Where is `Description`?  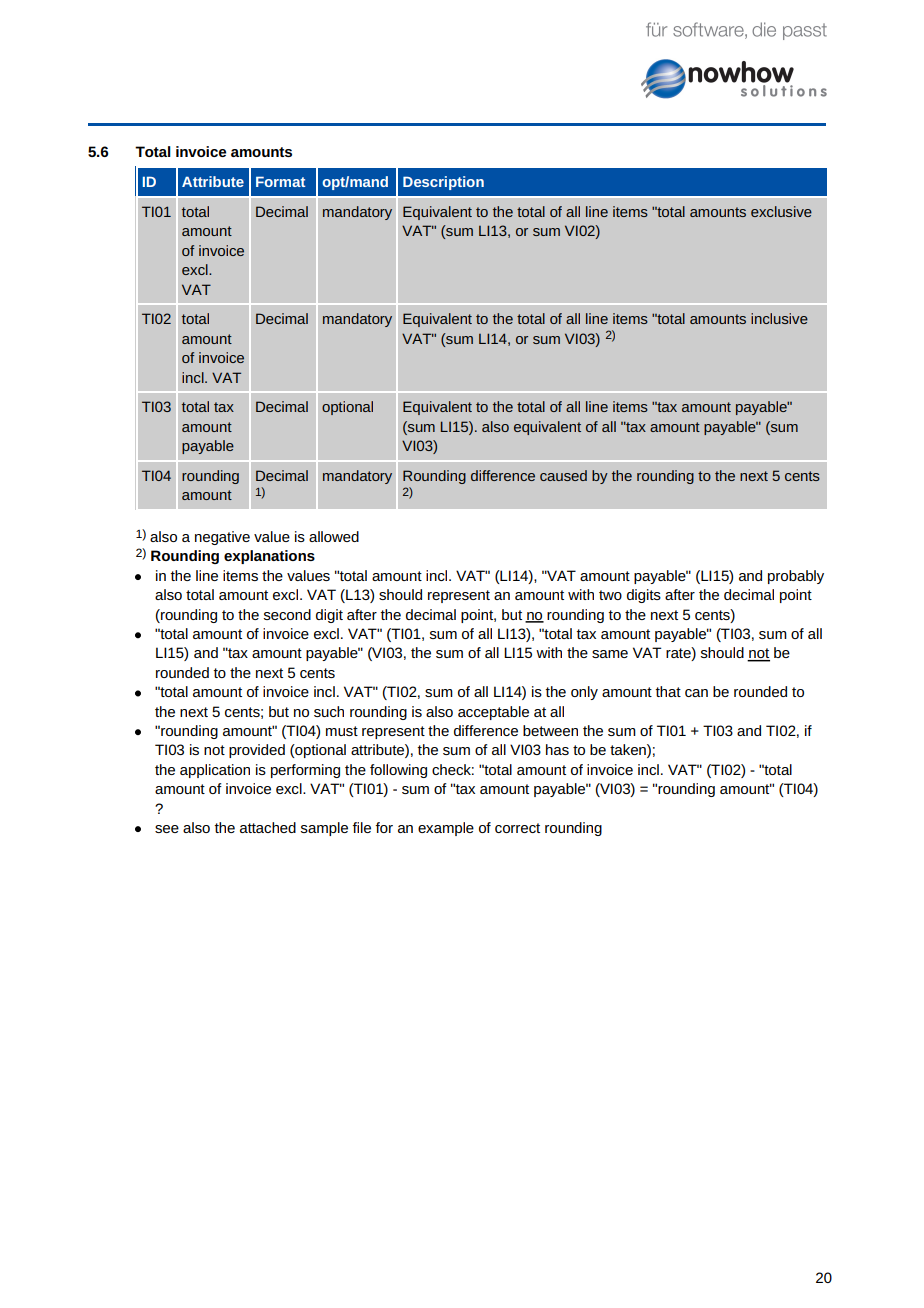
Description is located at coordinates (443, 183).
